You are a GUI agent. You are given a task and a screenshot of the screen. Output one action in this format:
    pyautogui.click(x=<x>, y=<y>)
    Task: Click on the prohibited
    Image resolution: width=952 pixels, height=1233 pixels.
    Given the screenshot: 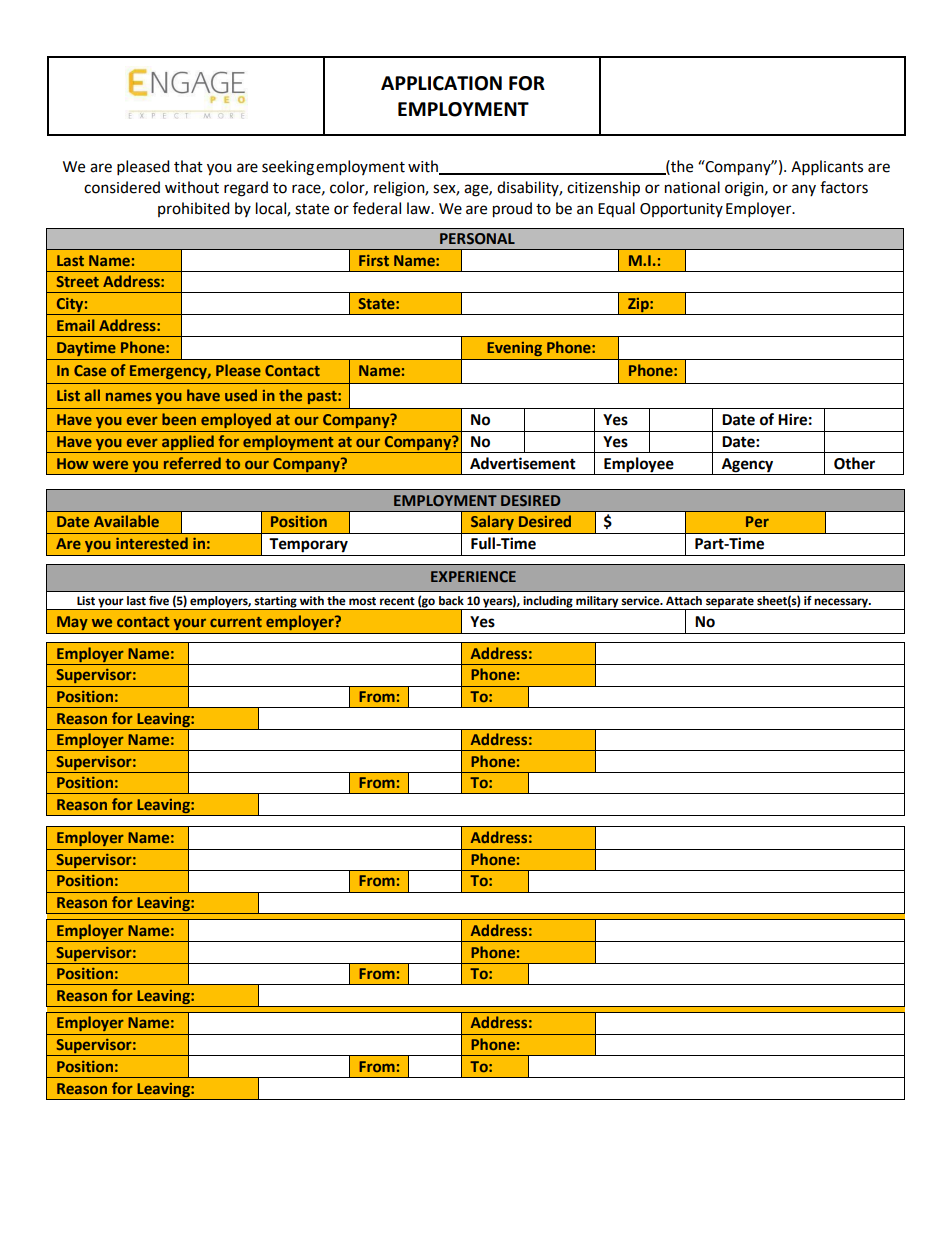 What is the action you would take?
    pyautogui.click(x=194, y=209)
